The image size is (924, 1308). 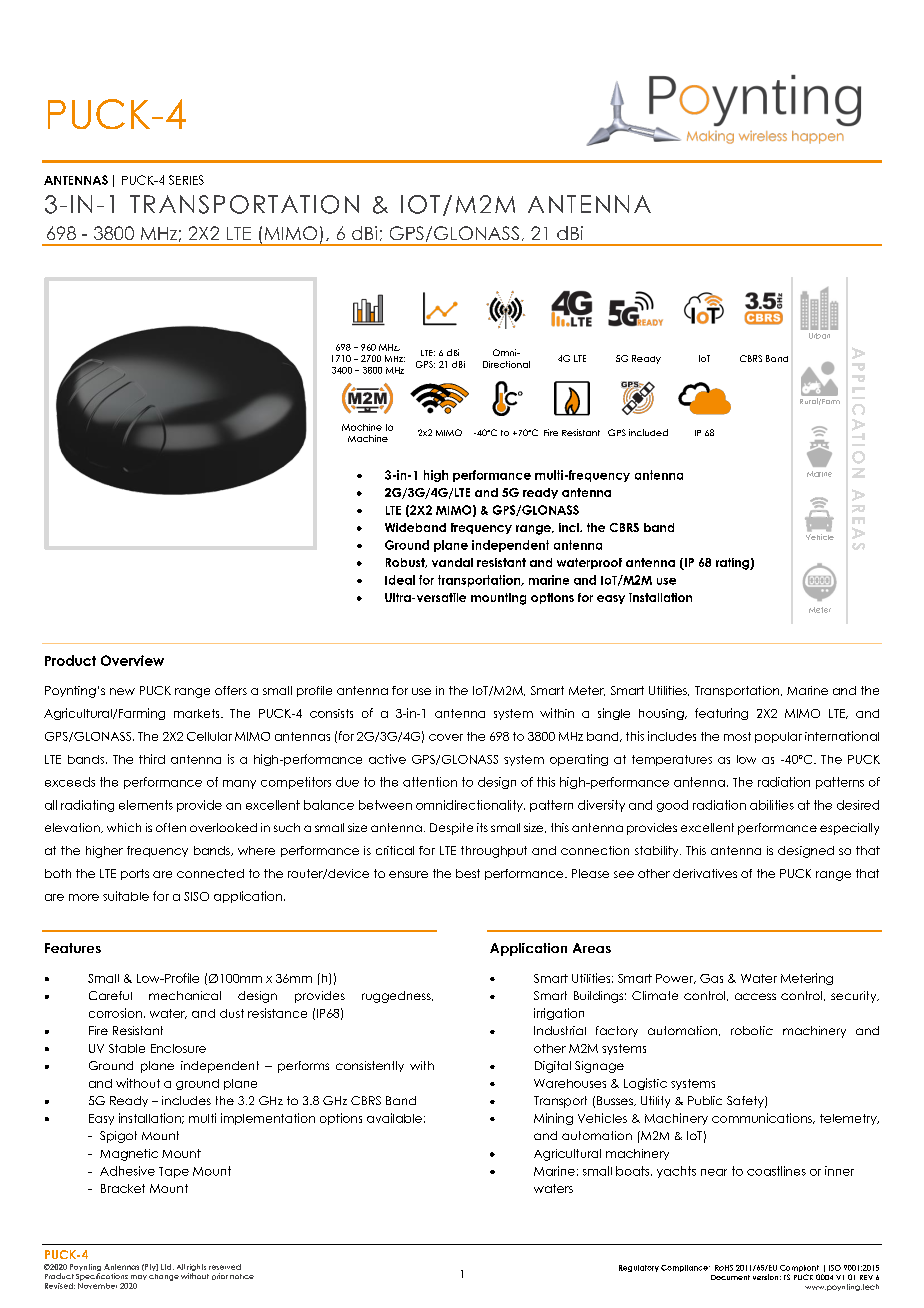 What do you see at coordinates (452, 562) in the image?
I see `vandal` at bounding box center [452, 562].
